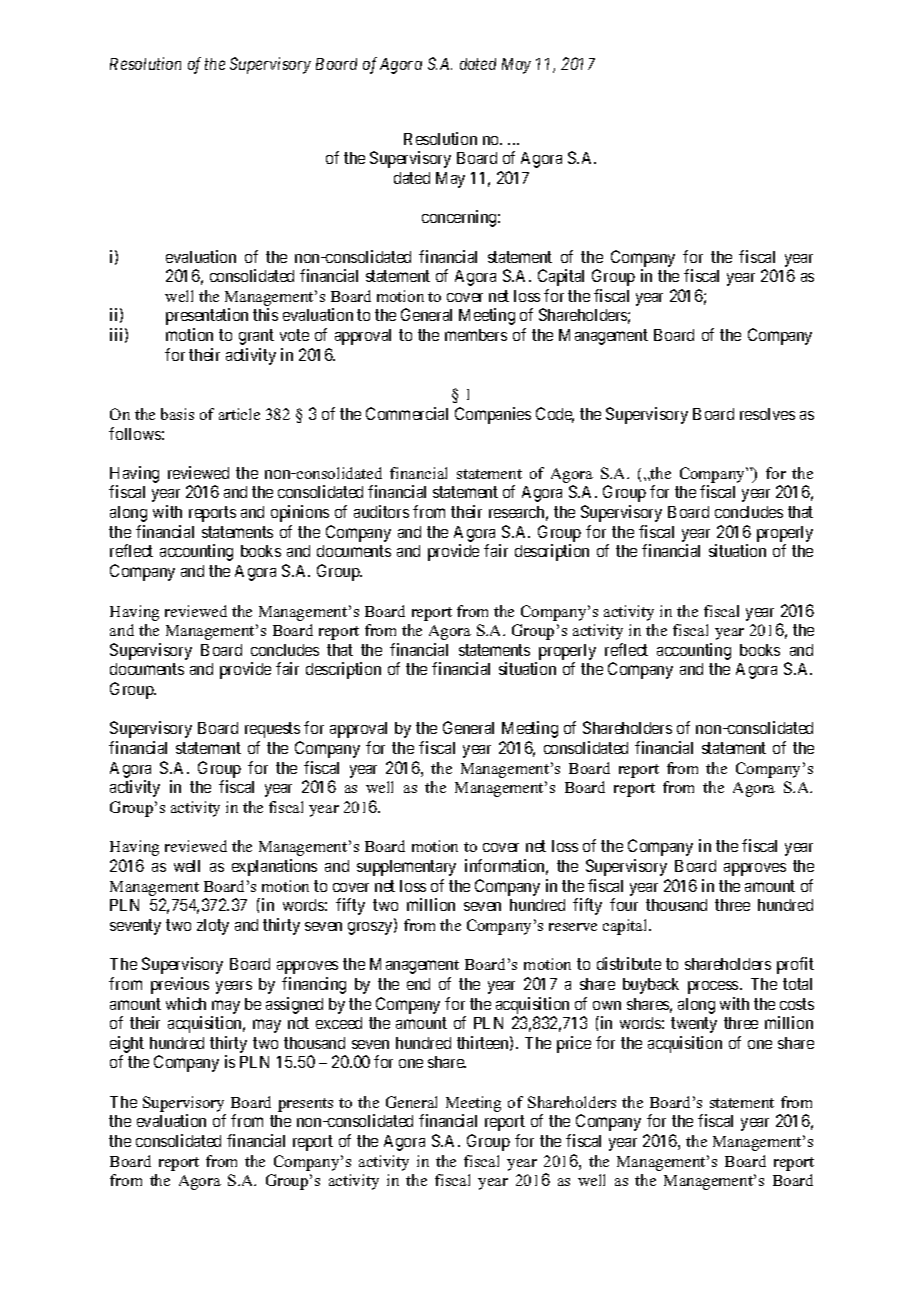 This screenshot has height=1308, width=924. What do you see at coordinates (274, 867) in the screenshot?
I see `explanations` at bounding box center [274, 867].
